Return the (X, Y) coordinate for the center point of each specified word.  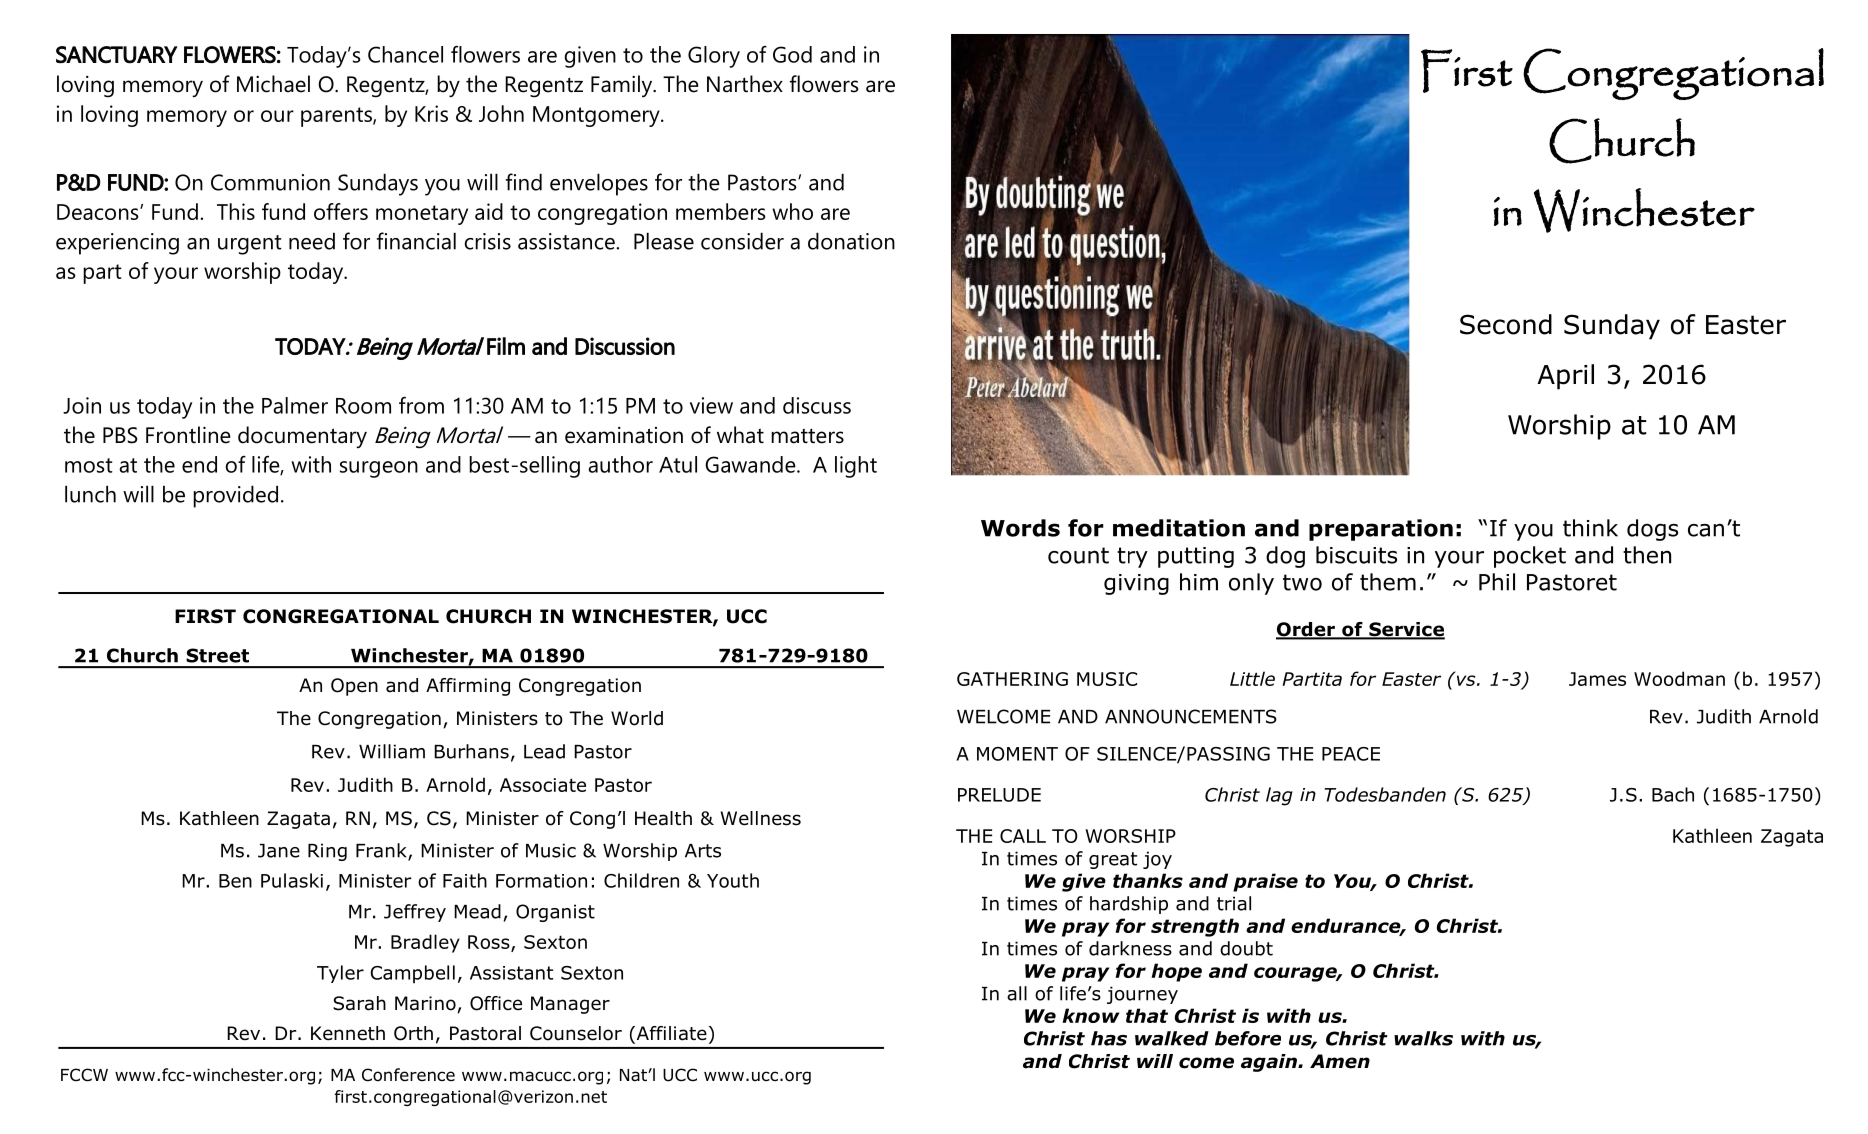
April (1565, 377)
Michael (273, 84)
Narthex (745, 84)
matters (807, 436)
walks (1423, 1038)
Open (354, 687)
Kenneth (348, 1033)
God (792, 54)
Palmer (295, 405)
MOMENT (1017, 754)
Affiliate (670, 1034)
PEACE (1351, 754)
